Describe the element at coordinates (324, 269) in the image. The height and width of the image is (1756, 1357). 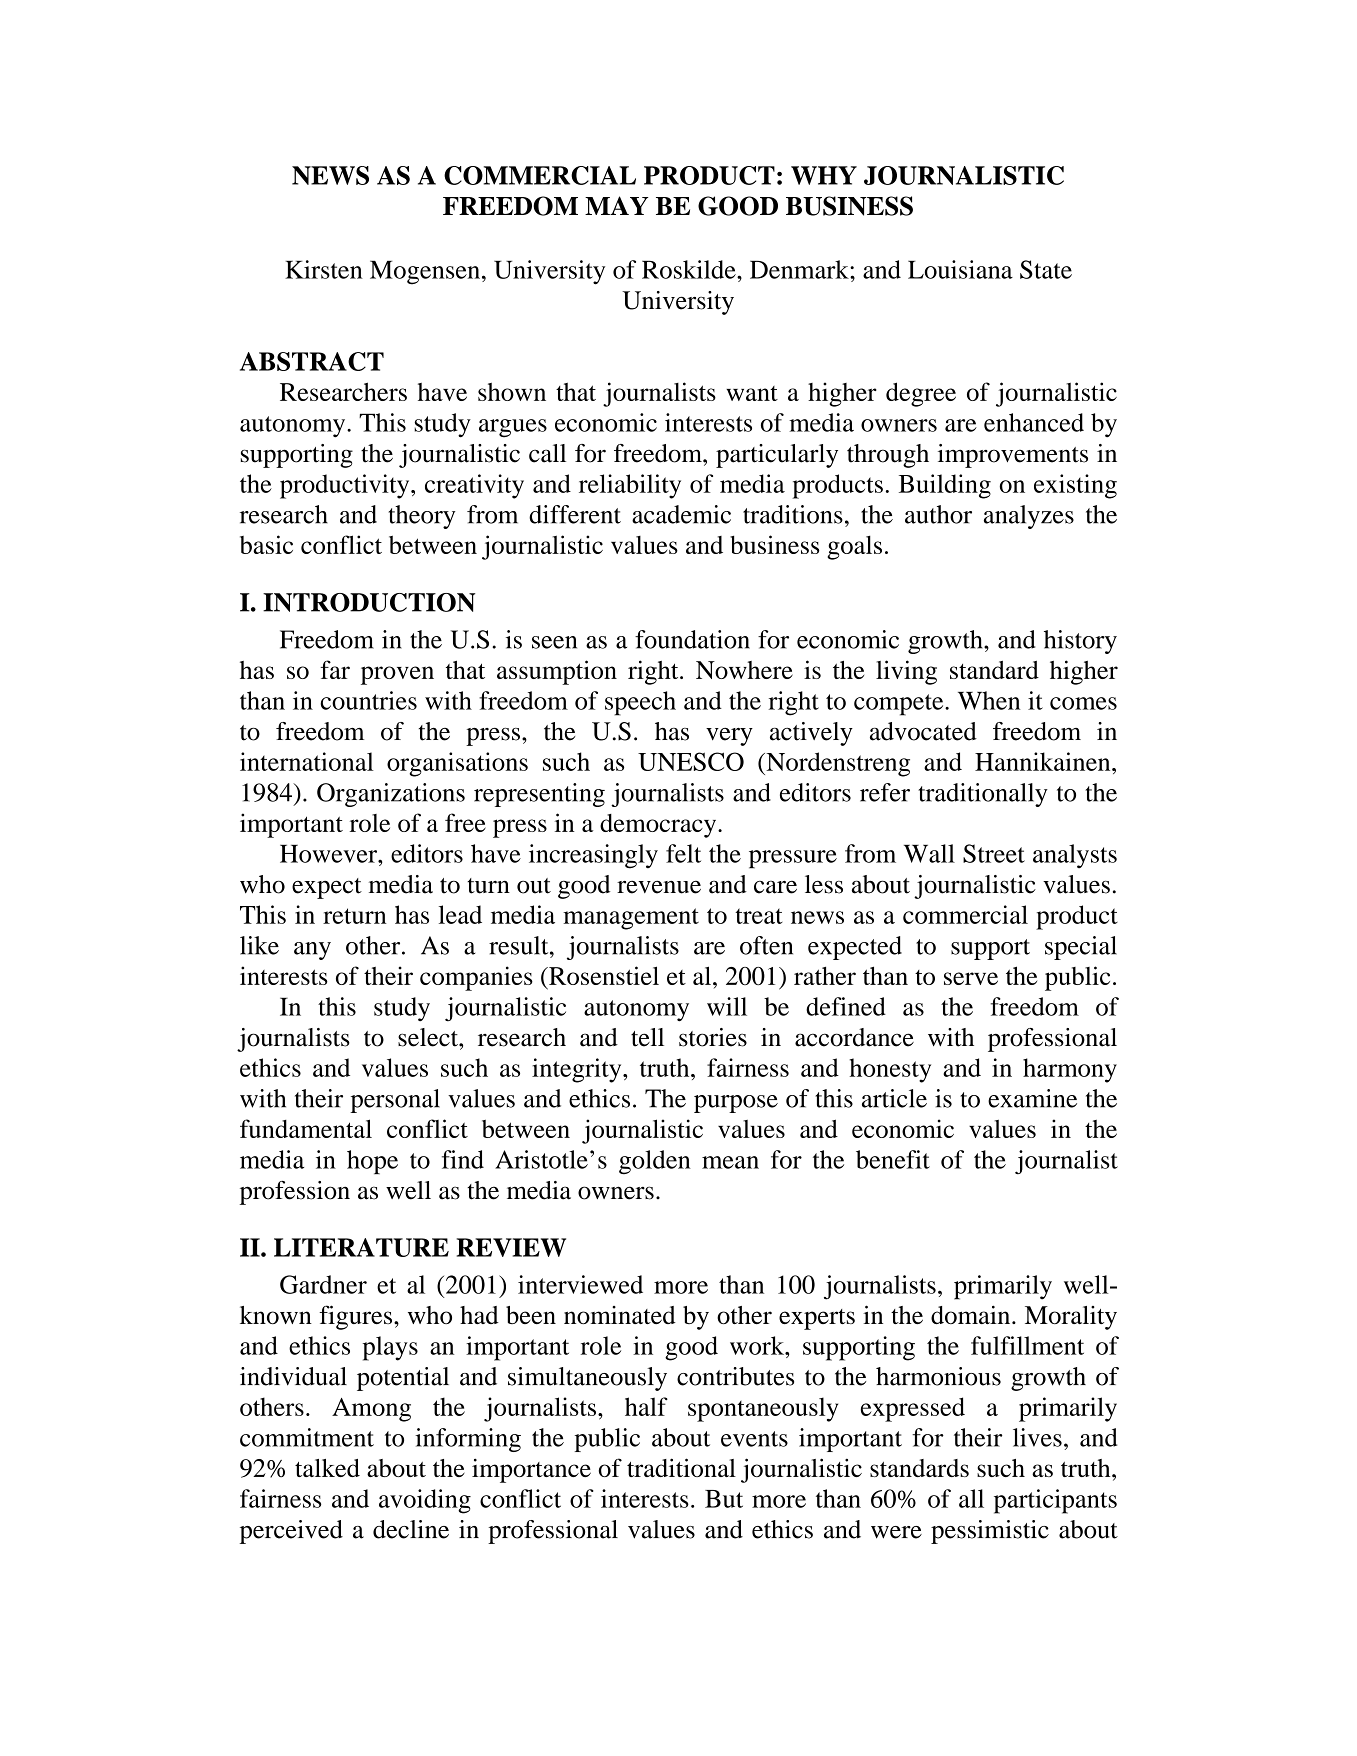
I see `Kirsten` at that location.
